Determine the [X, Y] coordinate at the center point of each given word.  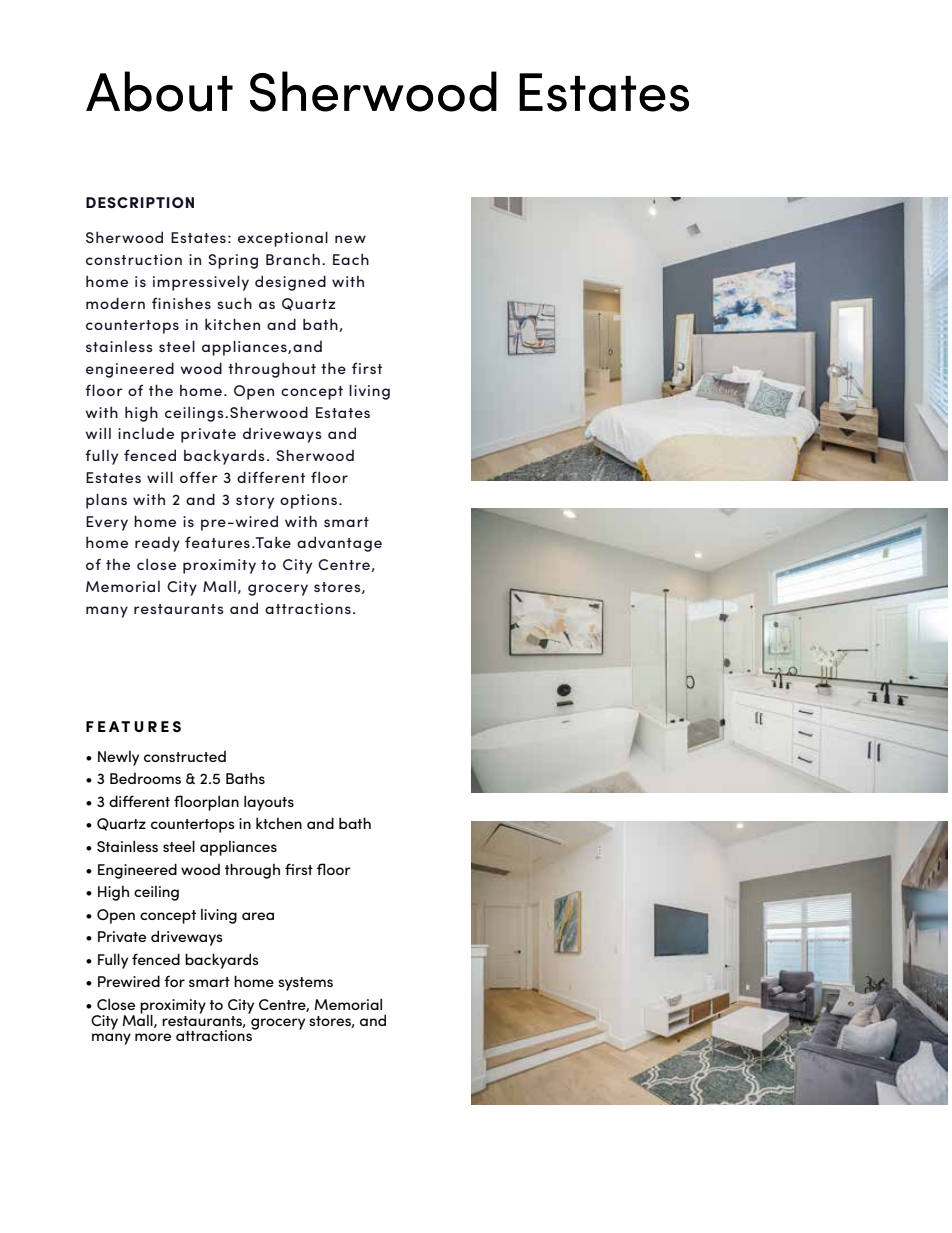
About [159, 91]
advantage [339, 544]
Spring [233, 261]
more [153, 1037]
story [255, 502]
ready [157, 544]
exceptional [283, 239]
